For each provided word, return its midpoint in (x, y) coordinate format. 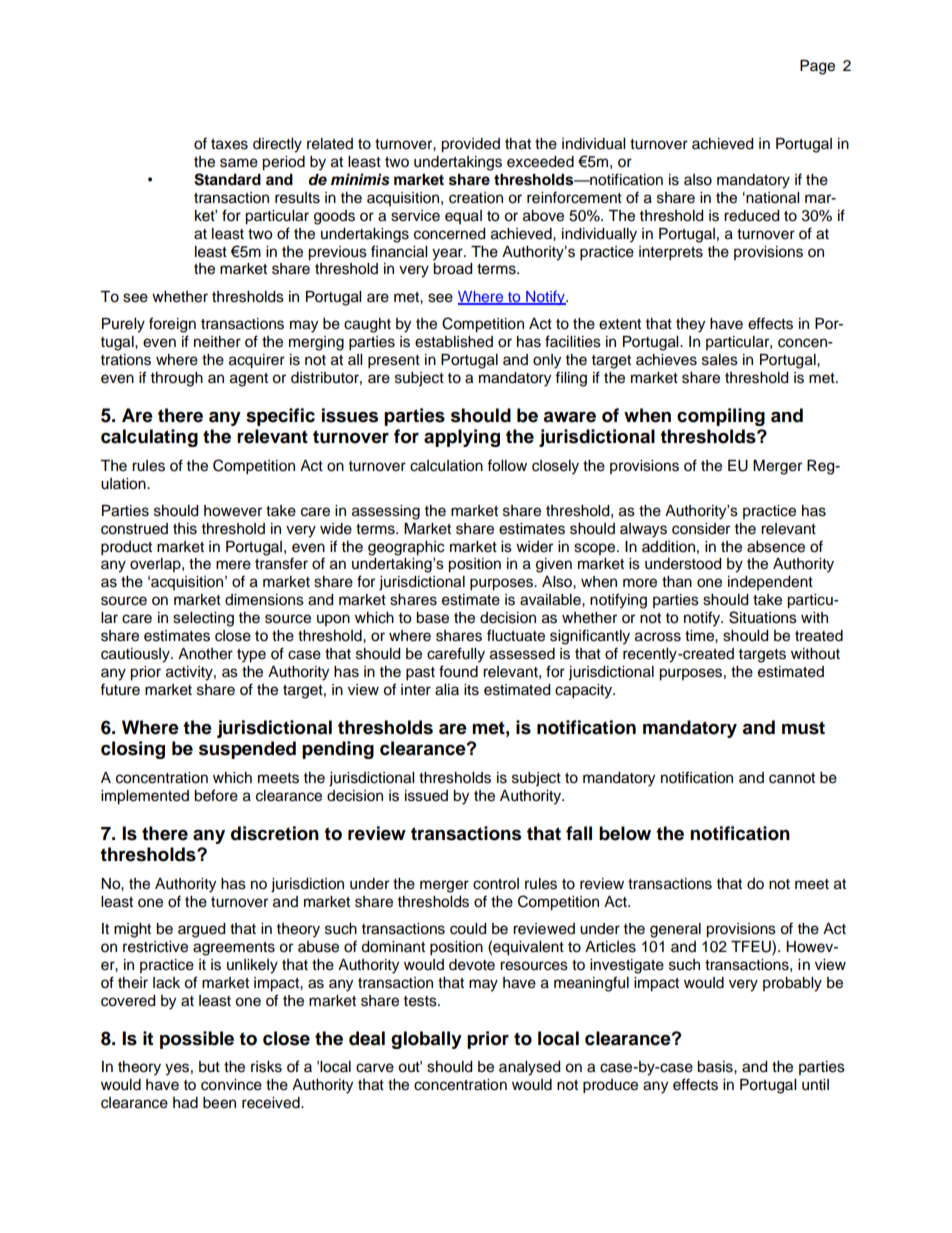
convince (231, 1085)
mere (233, 565)
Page (817, 67)
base (432, 618)
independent (770, 583)
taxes (229, 144)
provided (470, 145)
